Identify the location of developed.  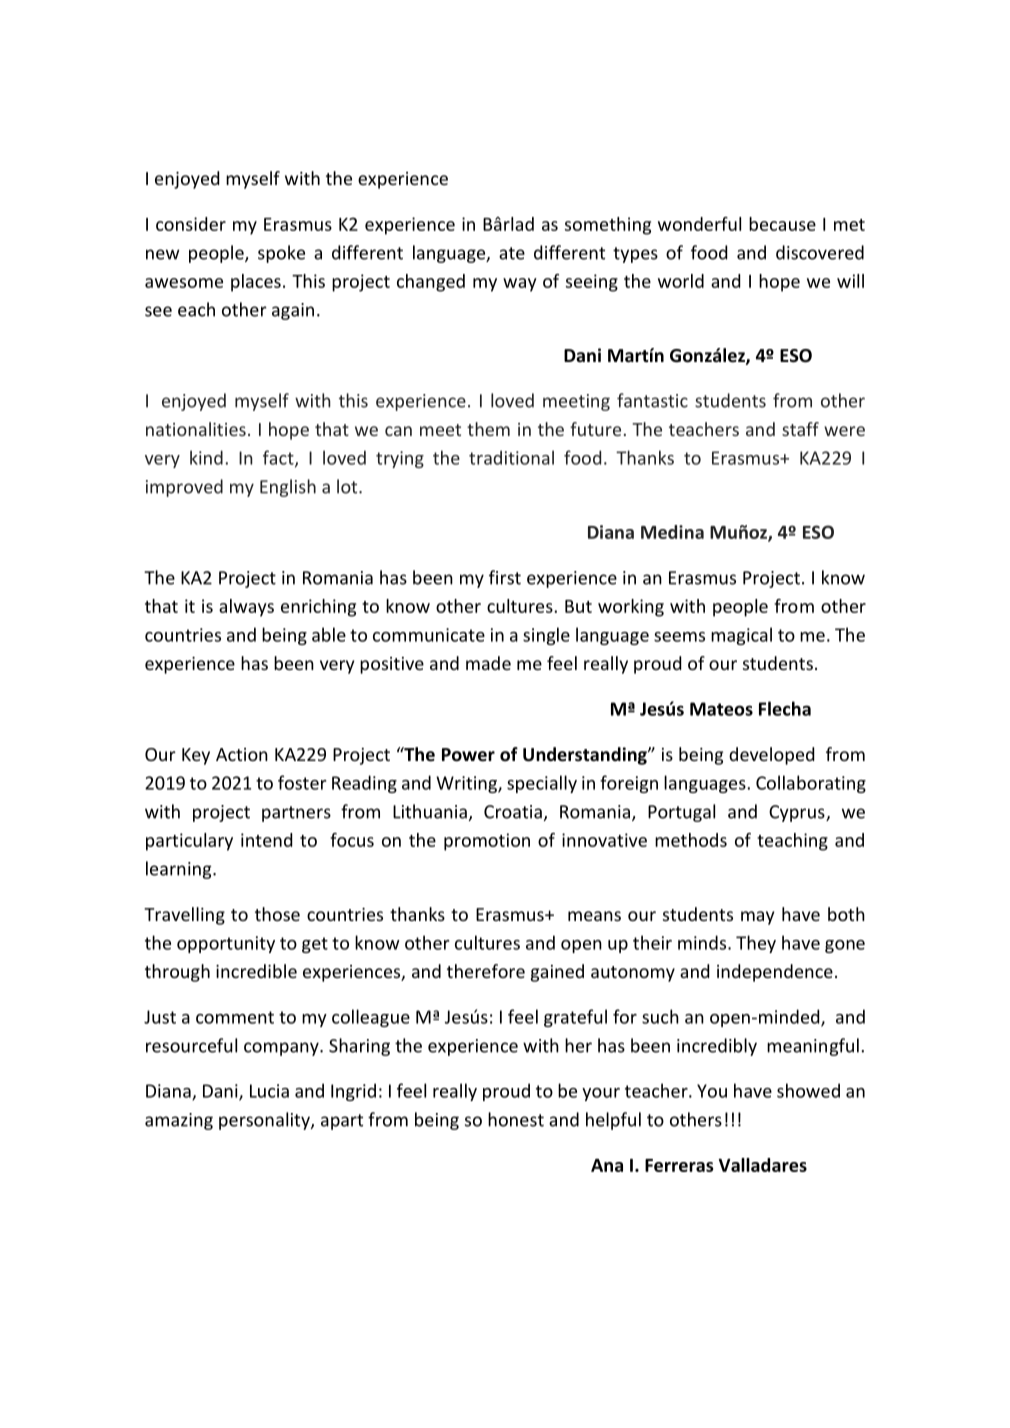
(771, 756).
